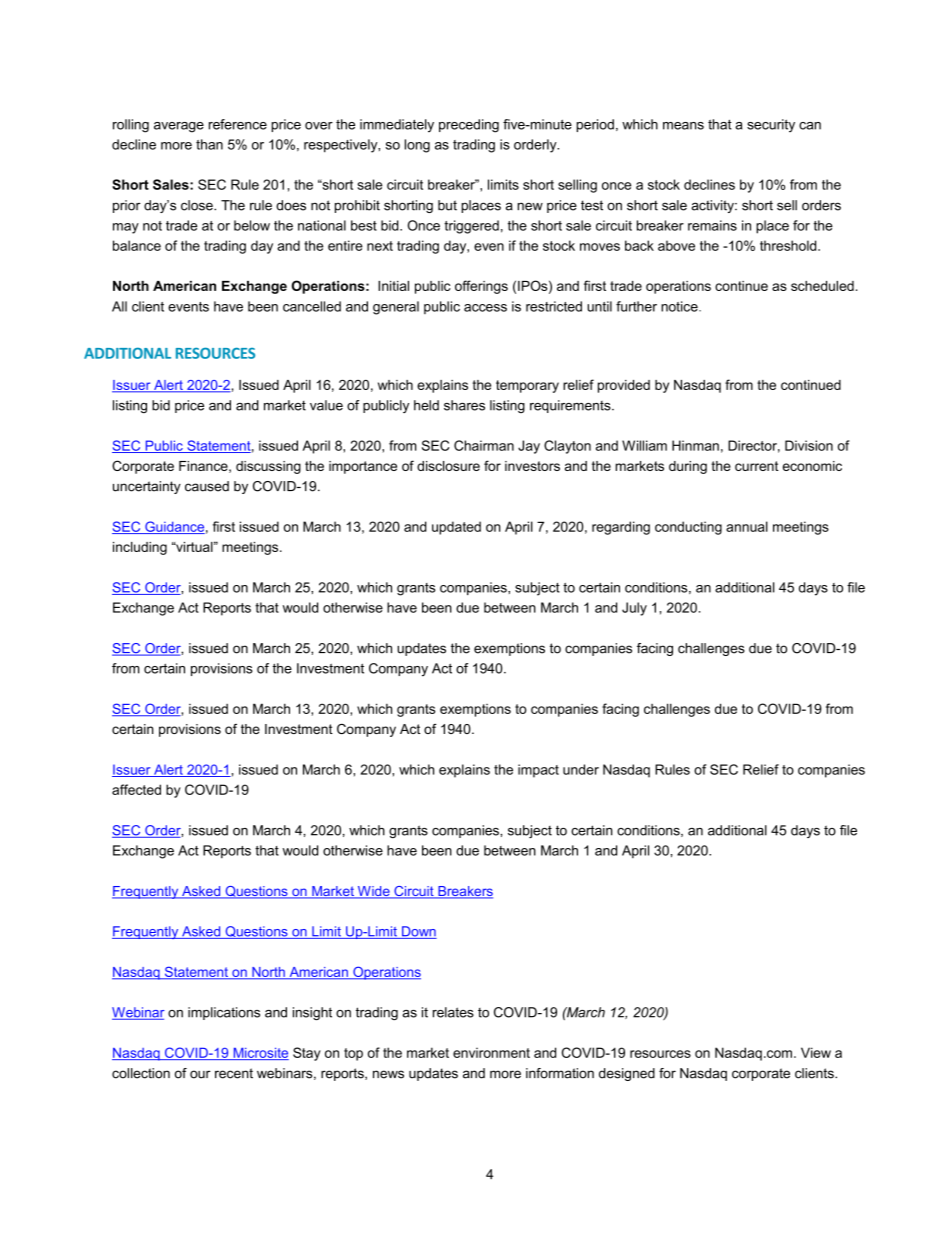 The height and width of the page is (1233, 952). I want to click on Down, so click(418, 932).
